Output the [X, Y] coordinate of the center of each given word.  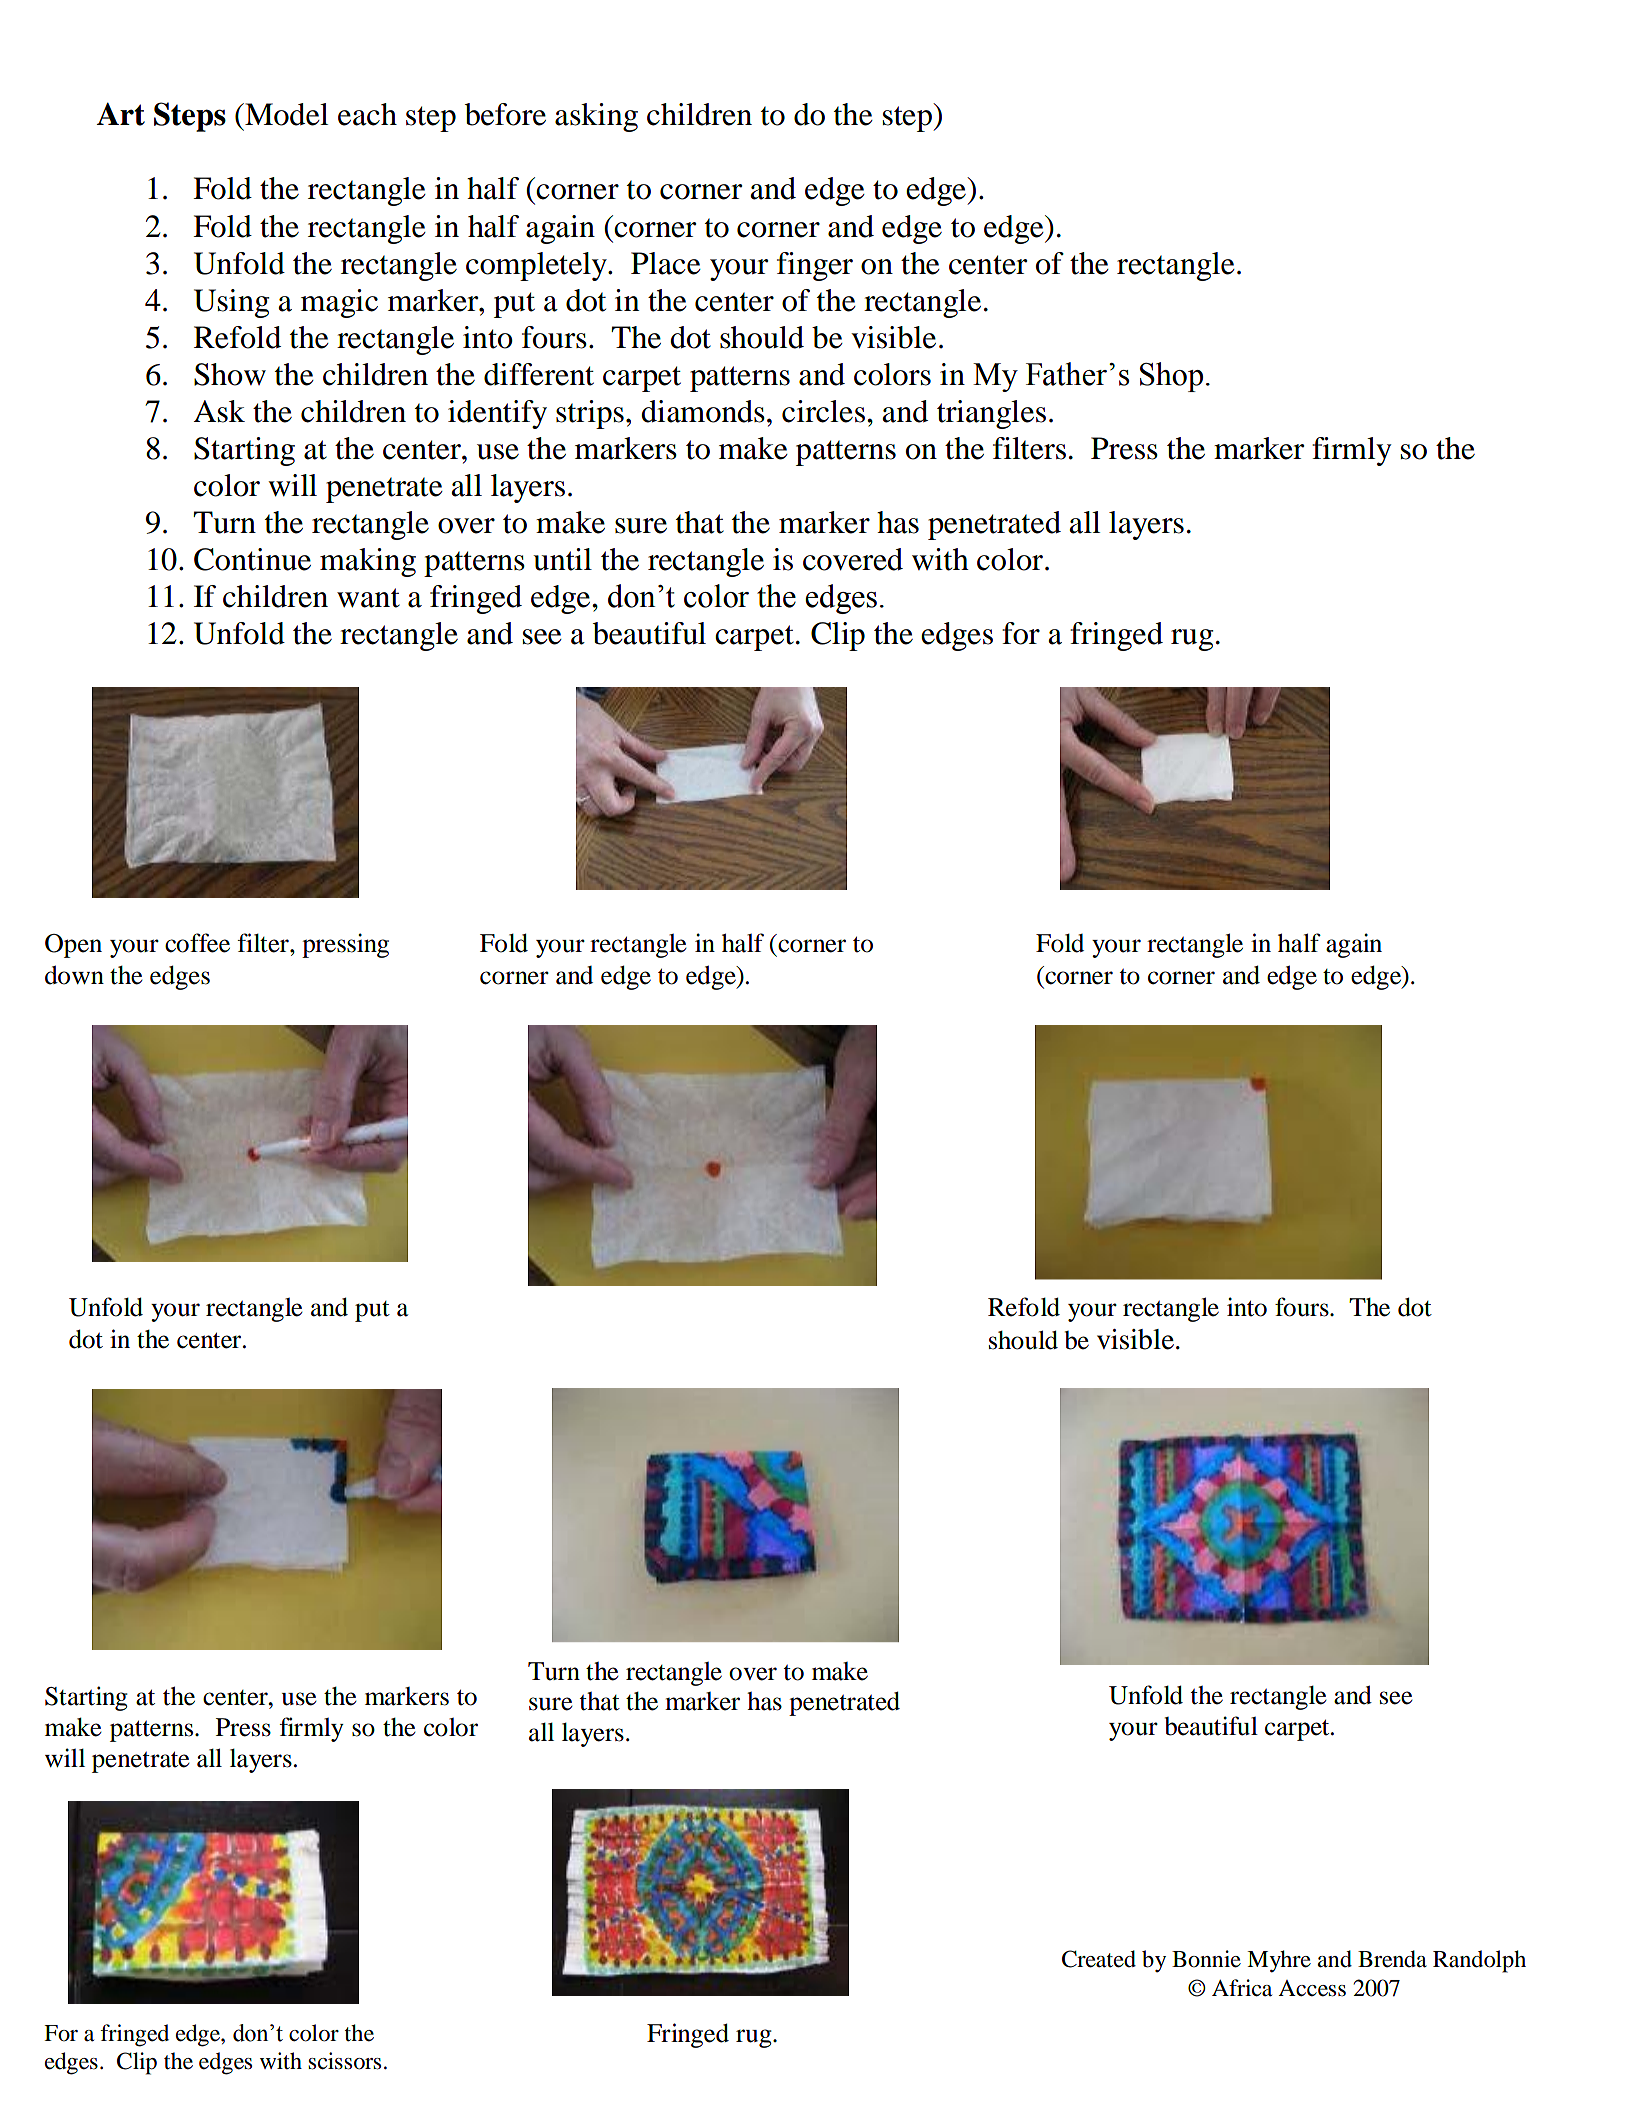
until [562, 559]
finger [815, 266]
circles [823, 411]
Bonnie [1206, 1959]
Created [1099, 1959]
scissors [344, 2061]
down [74, 975]
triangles [991, 414]
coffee [197, 943]
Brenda [1392, 1959]
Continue [252, 559]
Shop [1171, 377]
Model [285, 114]
